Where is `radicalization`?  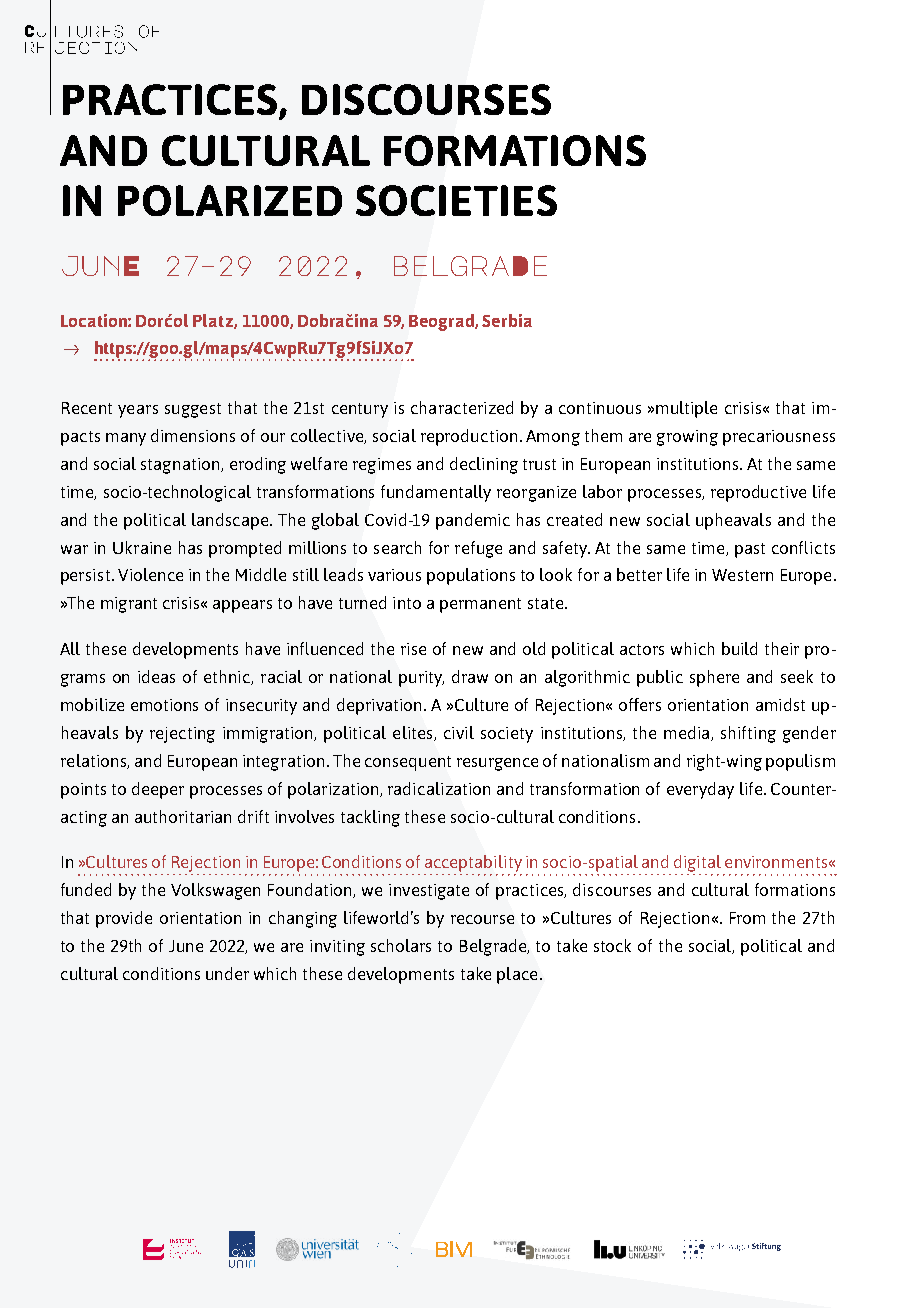 radicalization is located at coordinates (439, 788).
